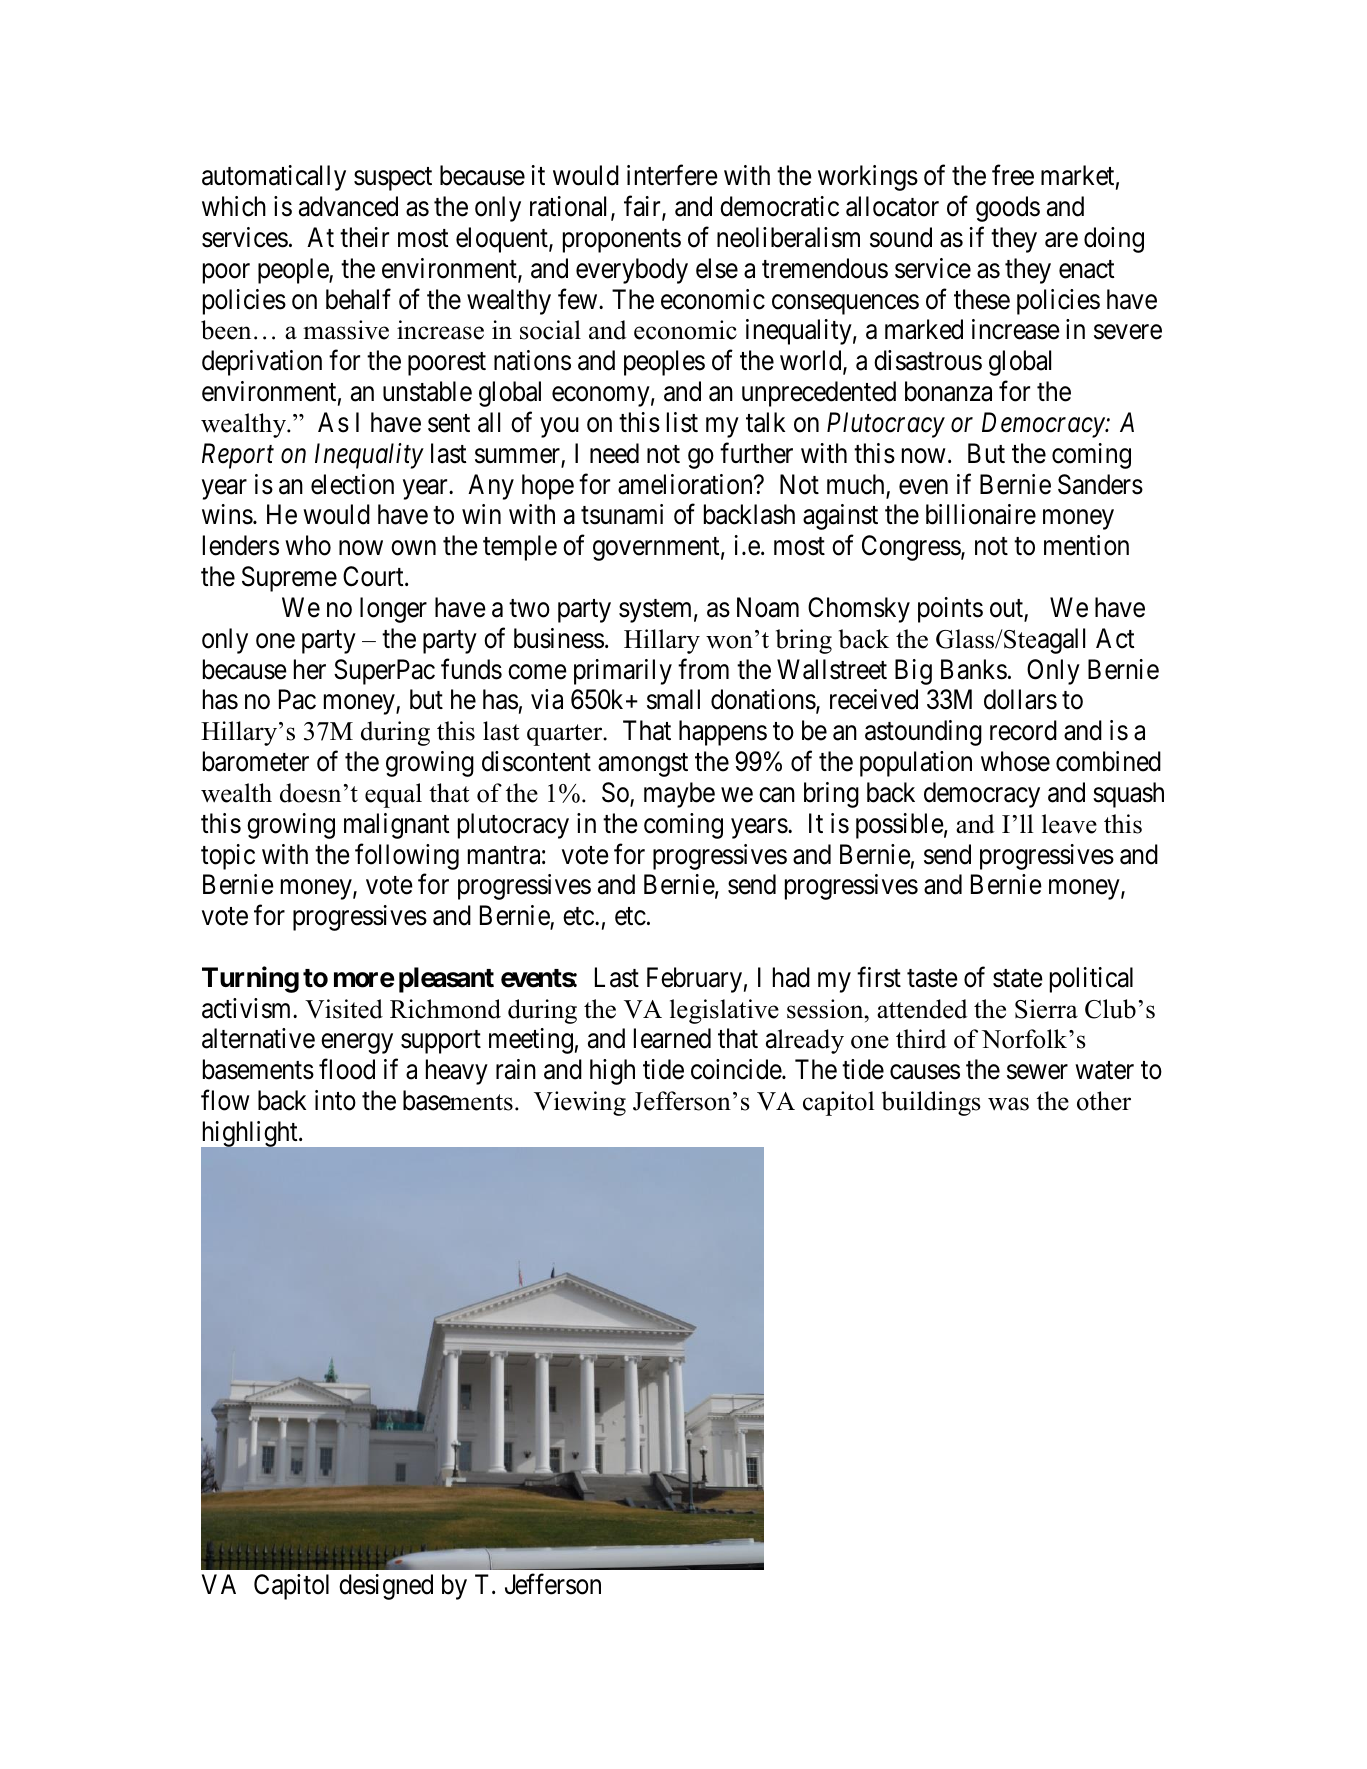 This screenshot has width=1367, height=1769. I want to click on into, so click(335, 1100).
